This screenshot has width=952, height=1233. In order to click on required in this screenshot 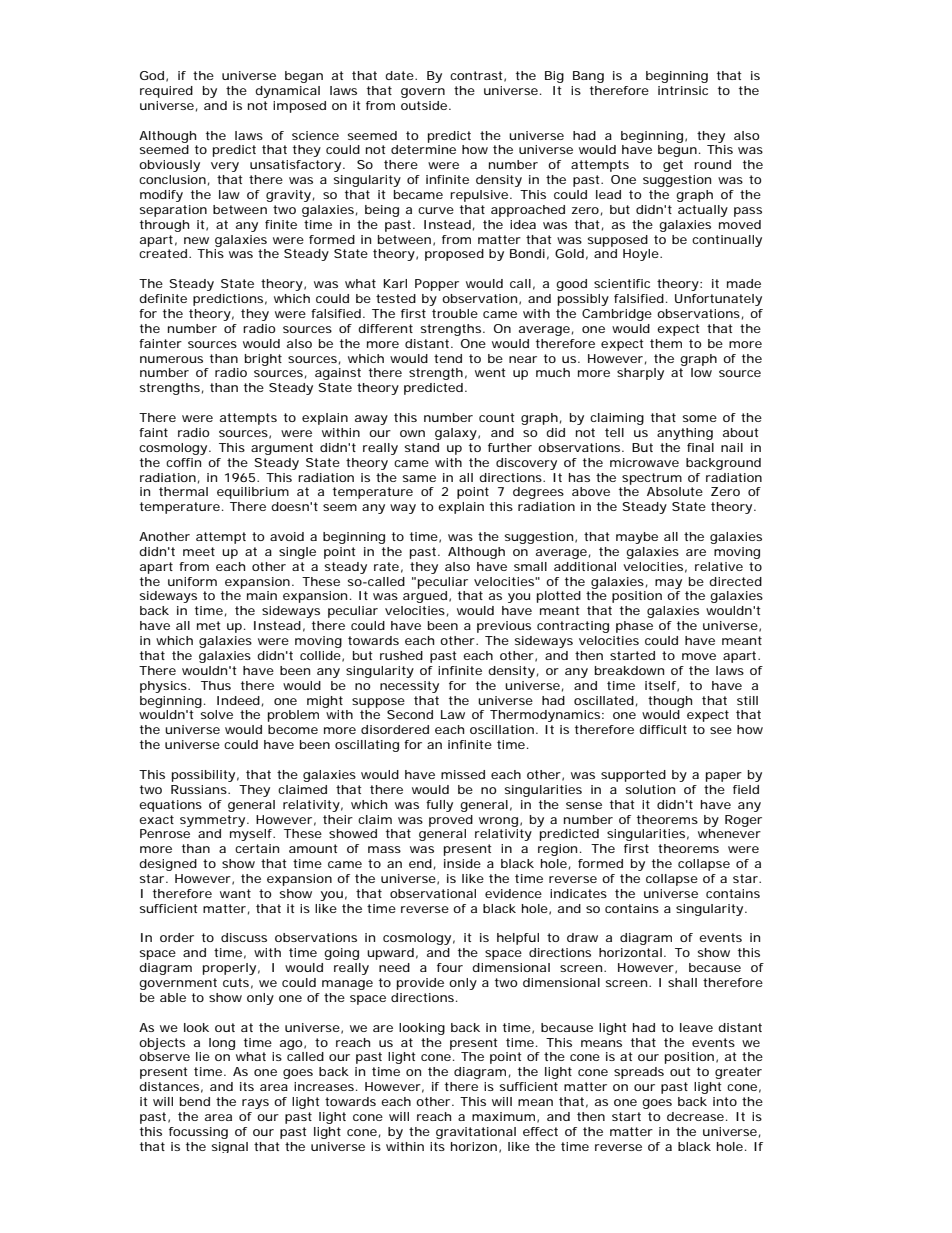, I will do `click(166, 92)`.
